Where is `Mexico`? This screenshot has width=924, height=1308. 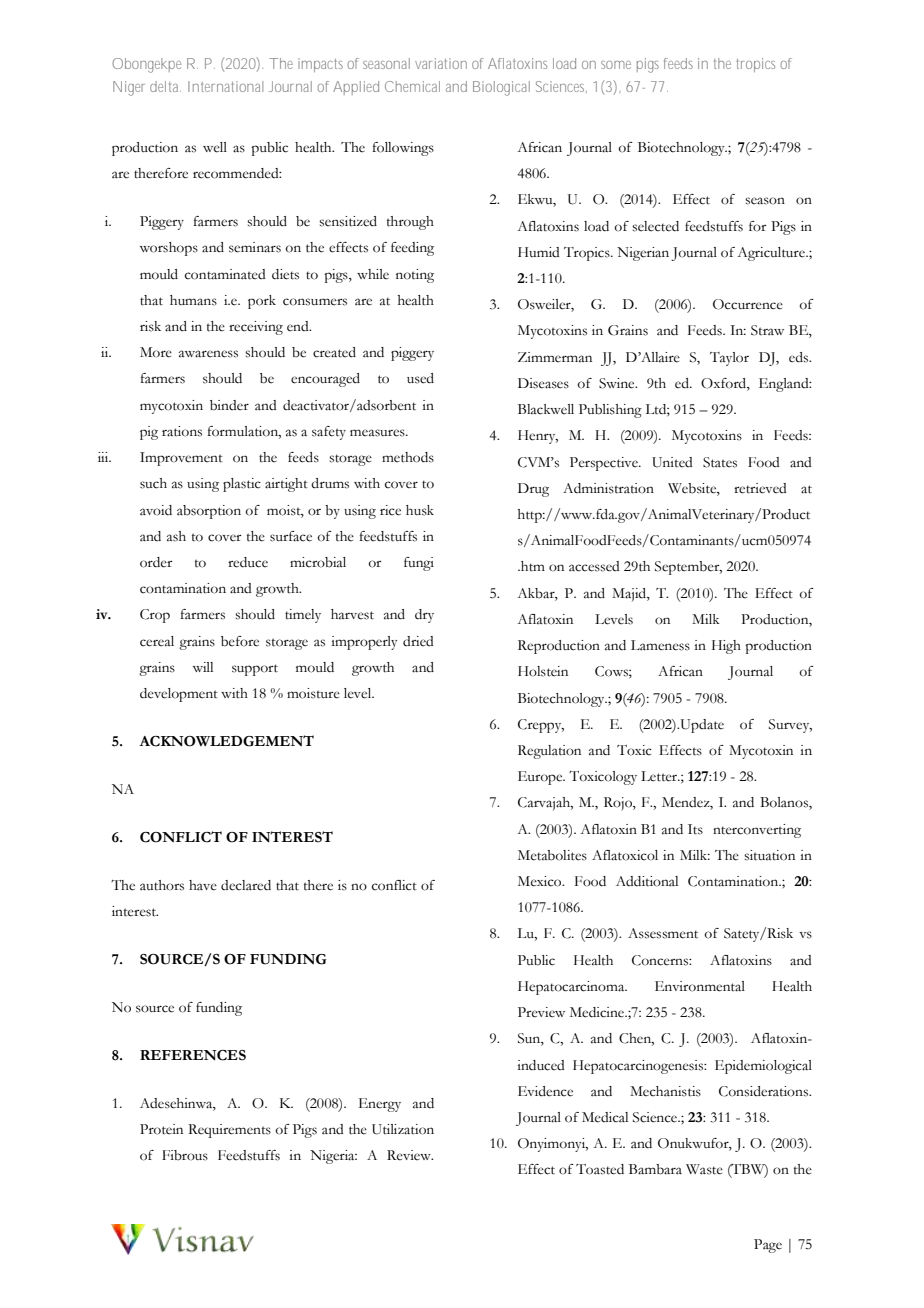 Mexico is located at coordinates (541, 881).
